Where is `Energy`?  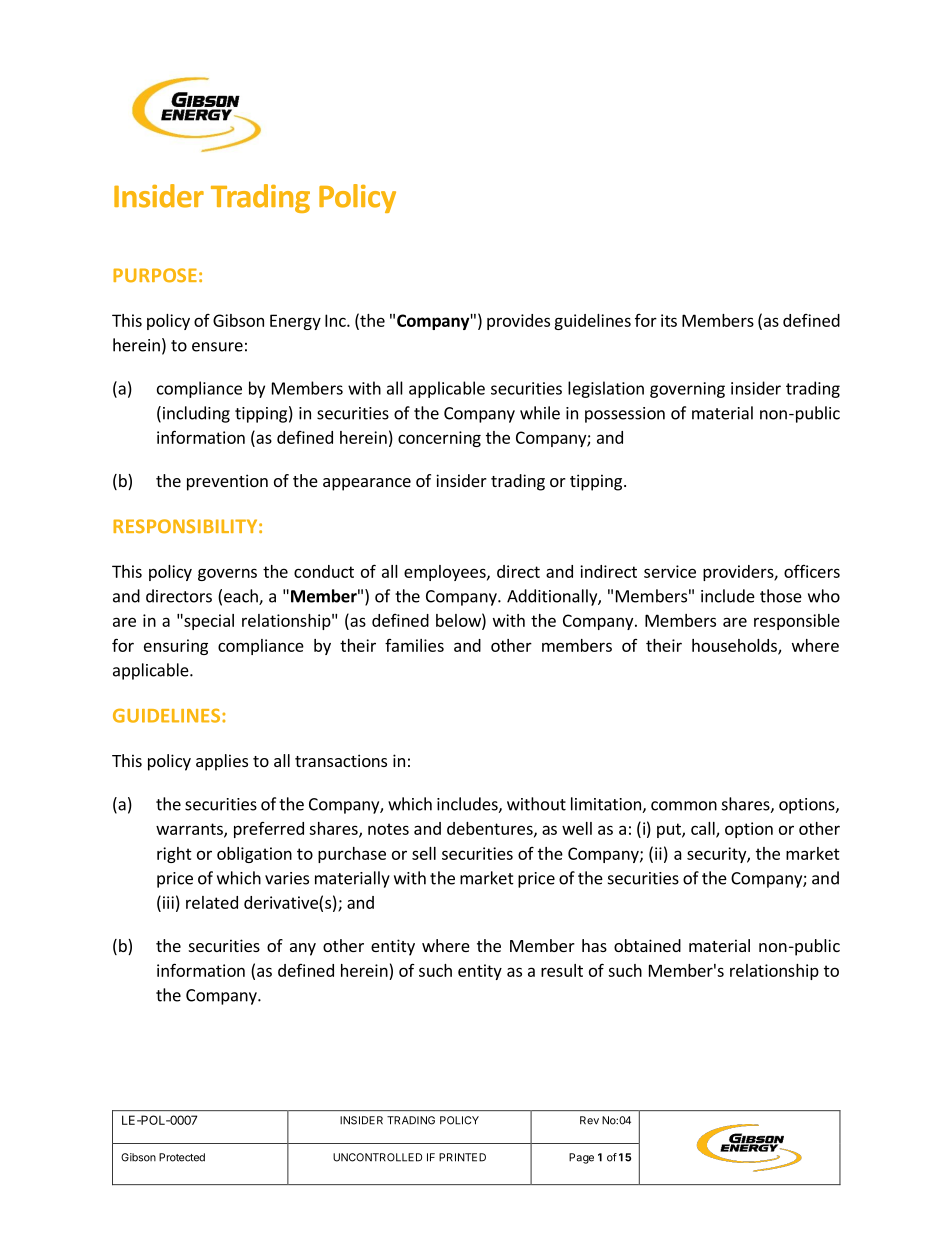 Energy is located at coordinates (295, 322).
